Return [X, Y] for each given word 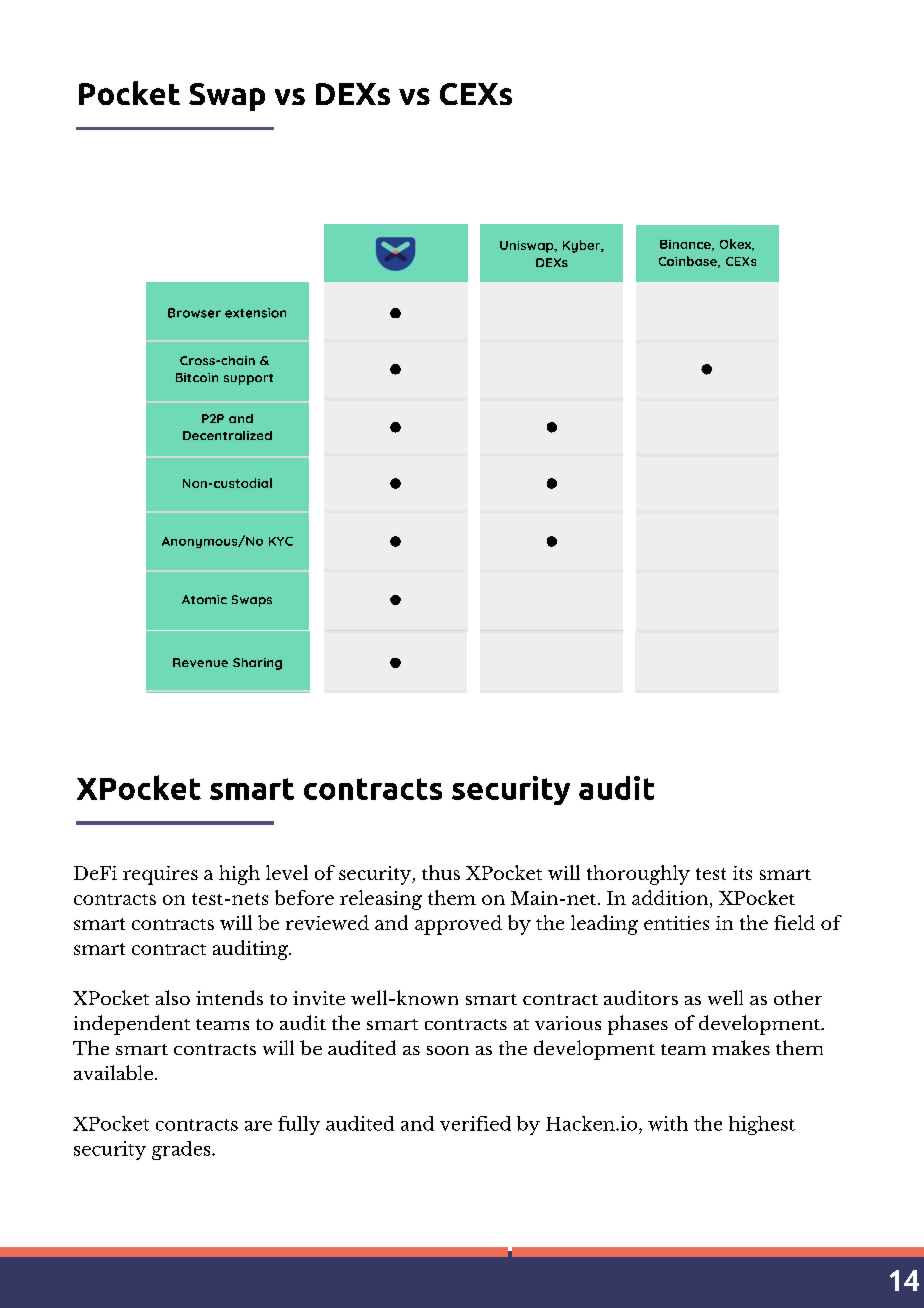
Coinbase [689, 262]
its [742, 873]
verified [475, 1123]
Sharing [257, 664]
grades [182, 1150]
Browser [194, 313]
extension [255, 313]
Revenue [200, 662]
